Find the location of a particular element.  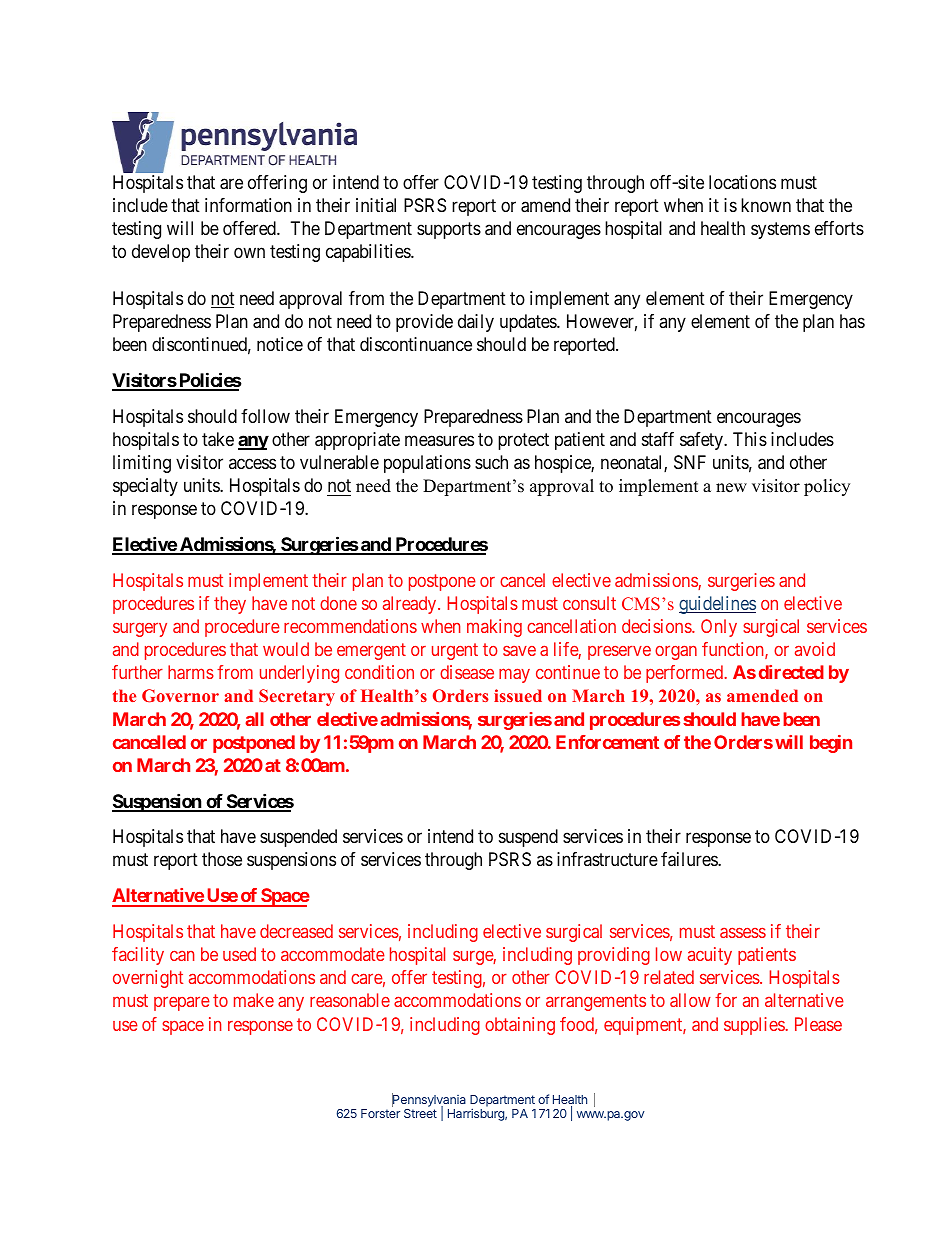

infrastructure is located at coordinates (607, 859).
